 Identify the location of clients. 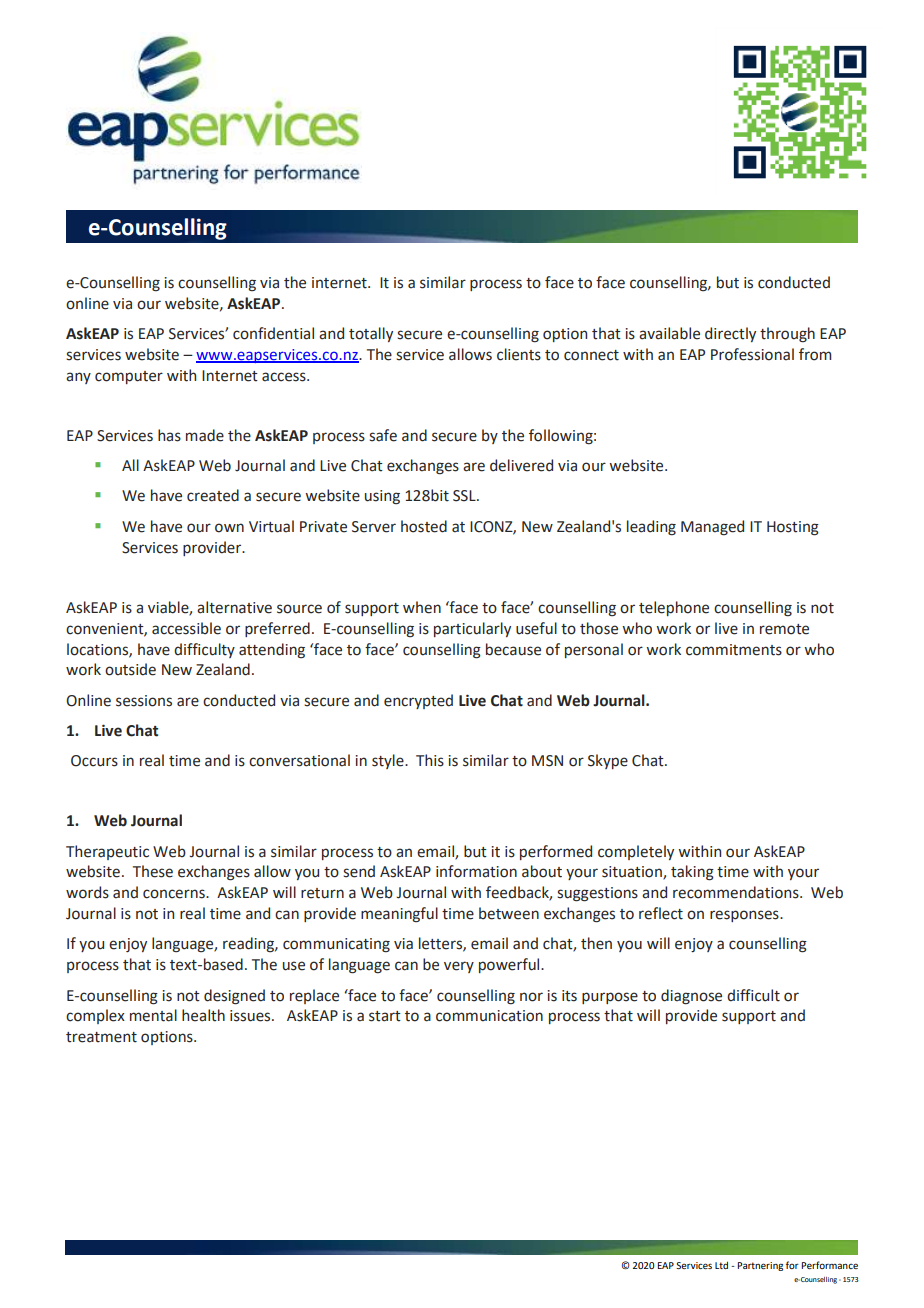
(519, 354).
